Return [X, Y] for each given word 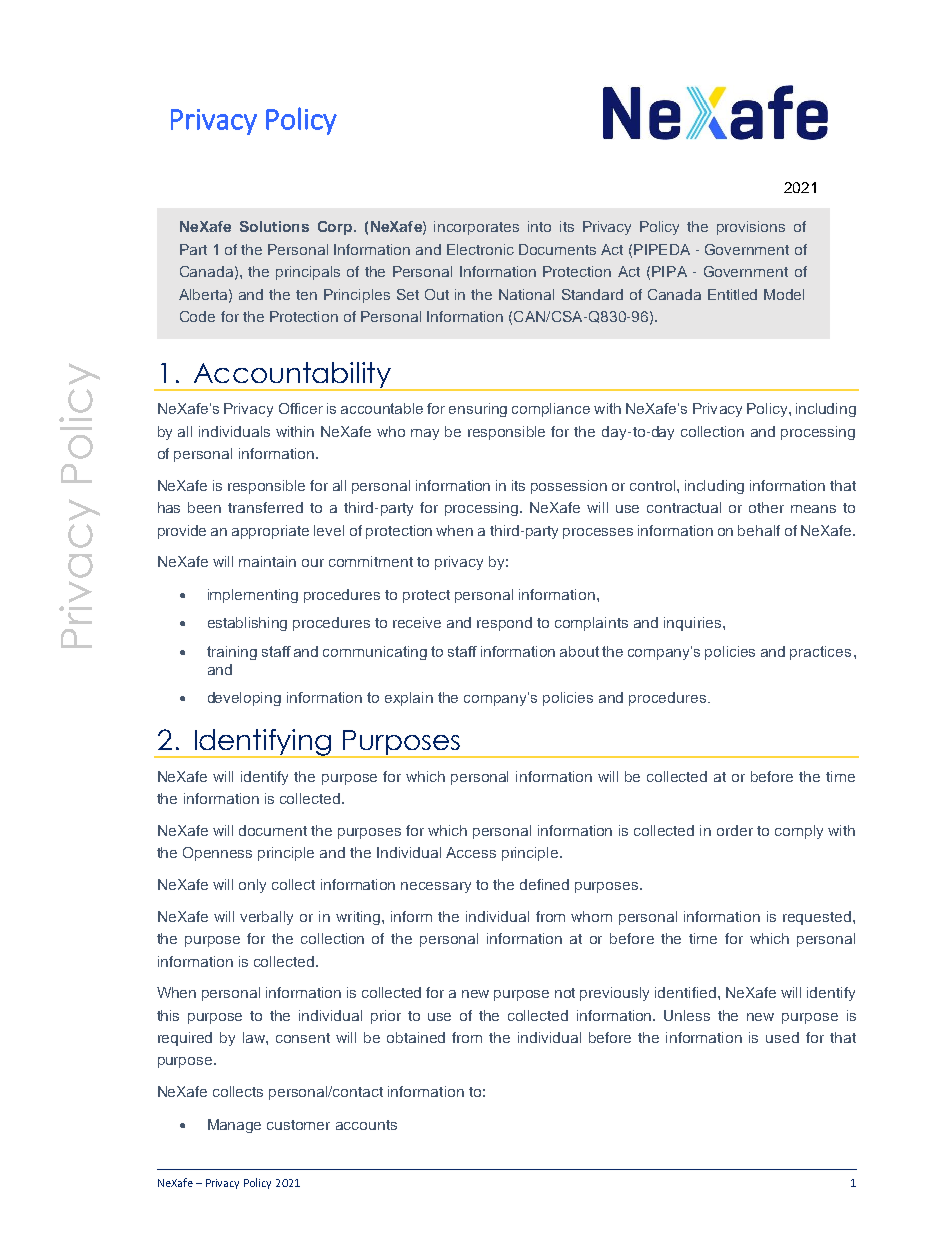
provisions [751, 228]
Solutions [274, 226]
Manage [234, 1126]
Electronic [480, 249]
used [782, 1037]
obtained [416, 1037]
